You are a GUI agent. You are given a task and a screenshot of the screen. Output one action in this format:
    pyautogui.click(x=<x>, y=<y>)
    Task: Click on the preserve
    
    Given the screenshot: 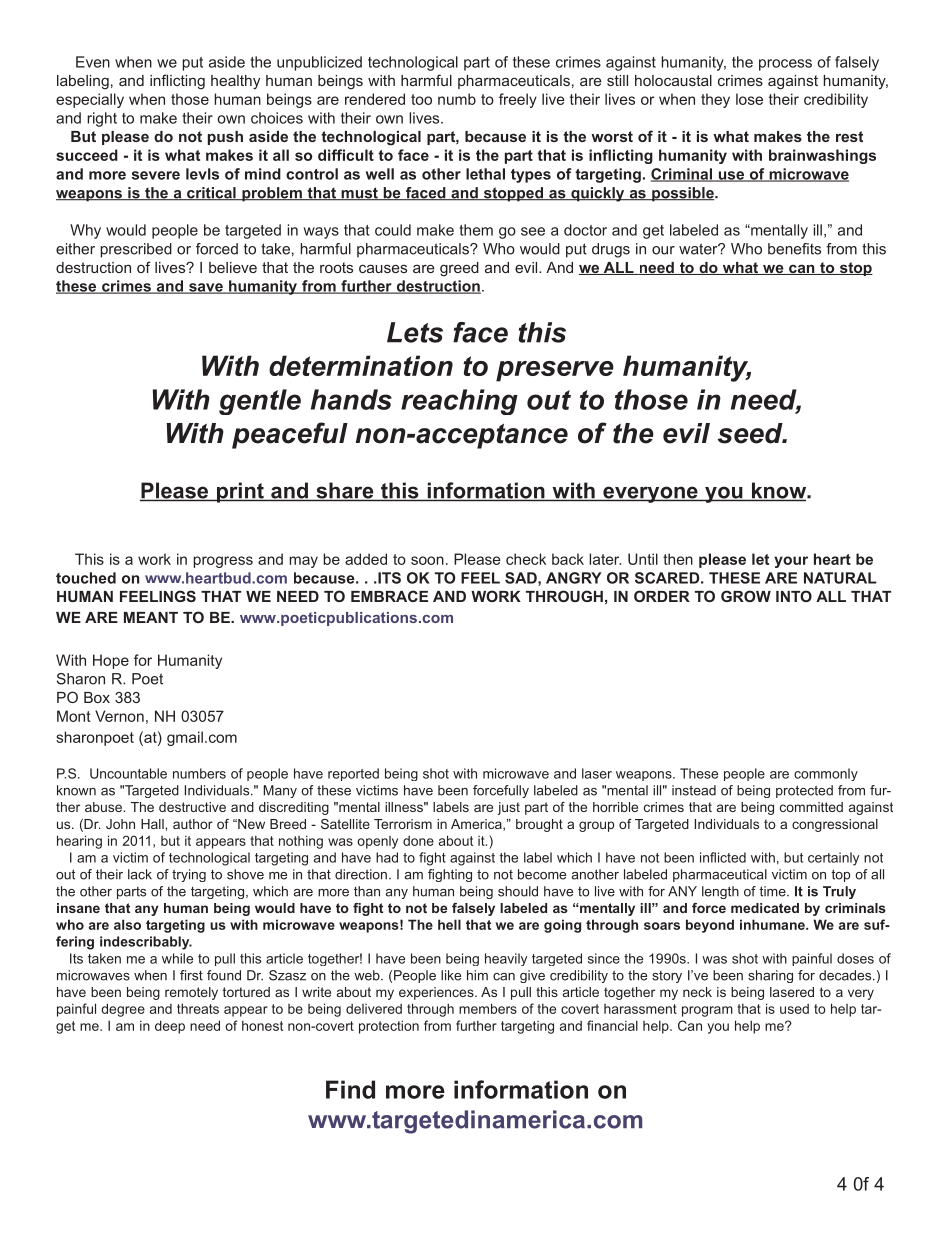 What is the action you would take?
    pyautogui.click(x=555, y=371)
